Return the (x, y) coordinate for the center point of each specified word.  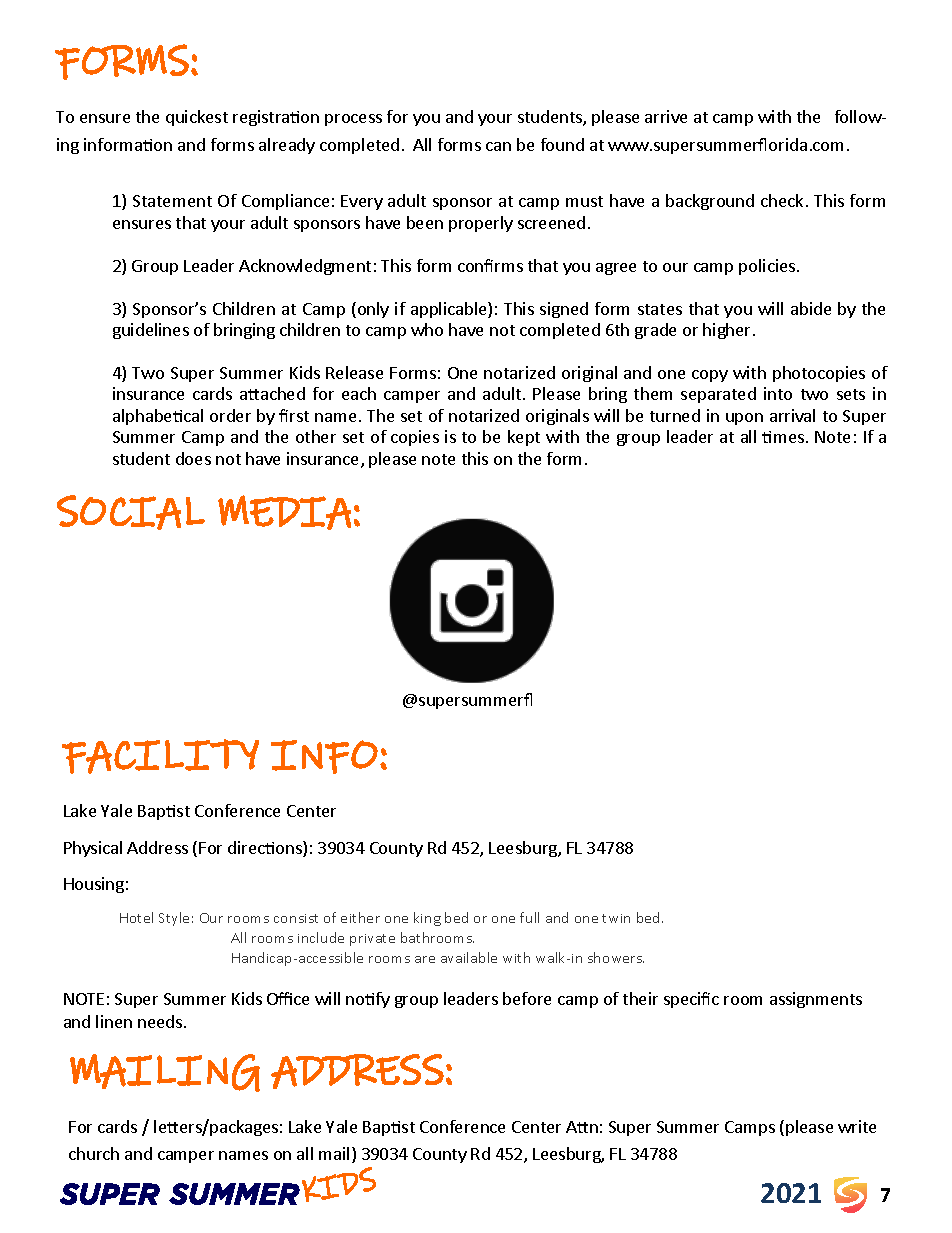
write (857, 1126)
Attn (582, 1127)
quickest (197, 118)
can (498, 146)
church (94, 1153)
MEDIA (284, 512)
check (782, 200)
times (783, 437)
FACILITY (160, 756)
